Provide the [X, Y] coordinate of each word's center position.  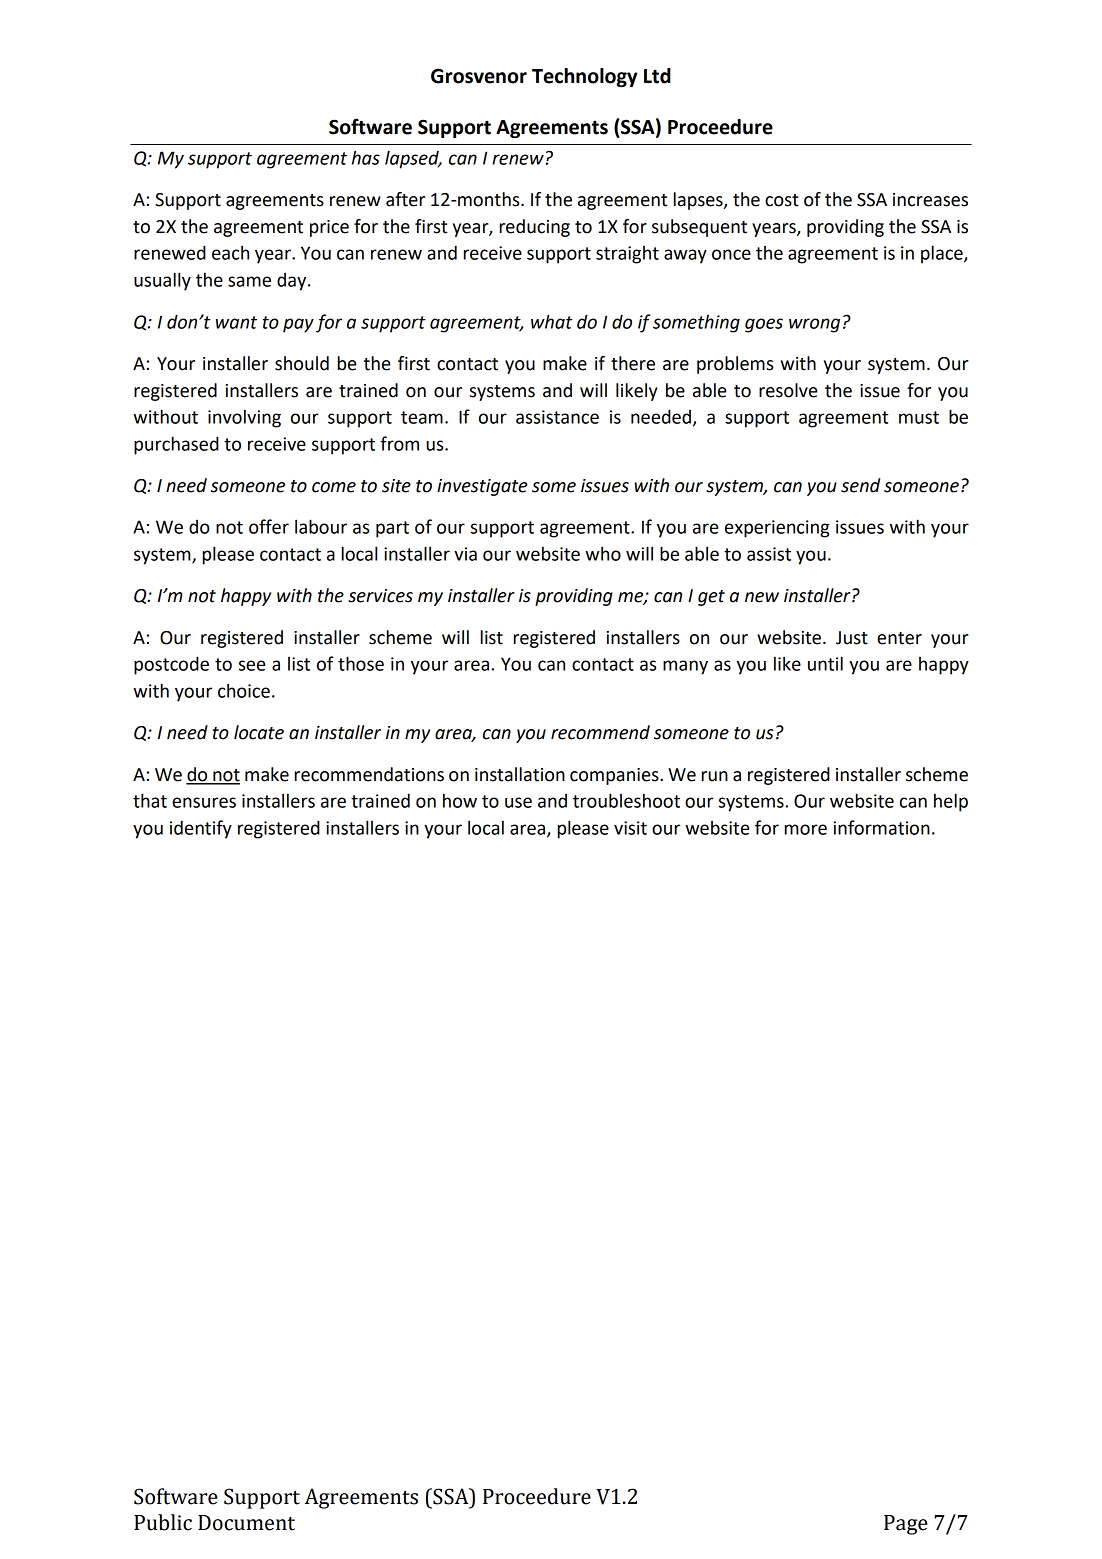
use [518, 802]
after [405, 199]
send [860, 485]
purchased [176, 445]
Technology [585, 77]
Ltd [657, 76]
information [882, 827]
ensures [204, 802]
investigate [482, 487]
